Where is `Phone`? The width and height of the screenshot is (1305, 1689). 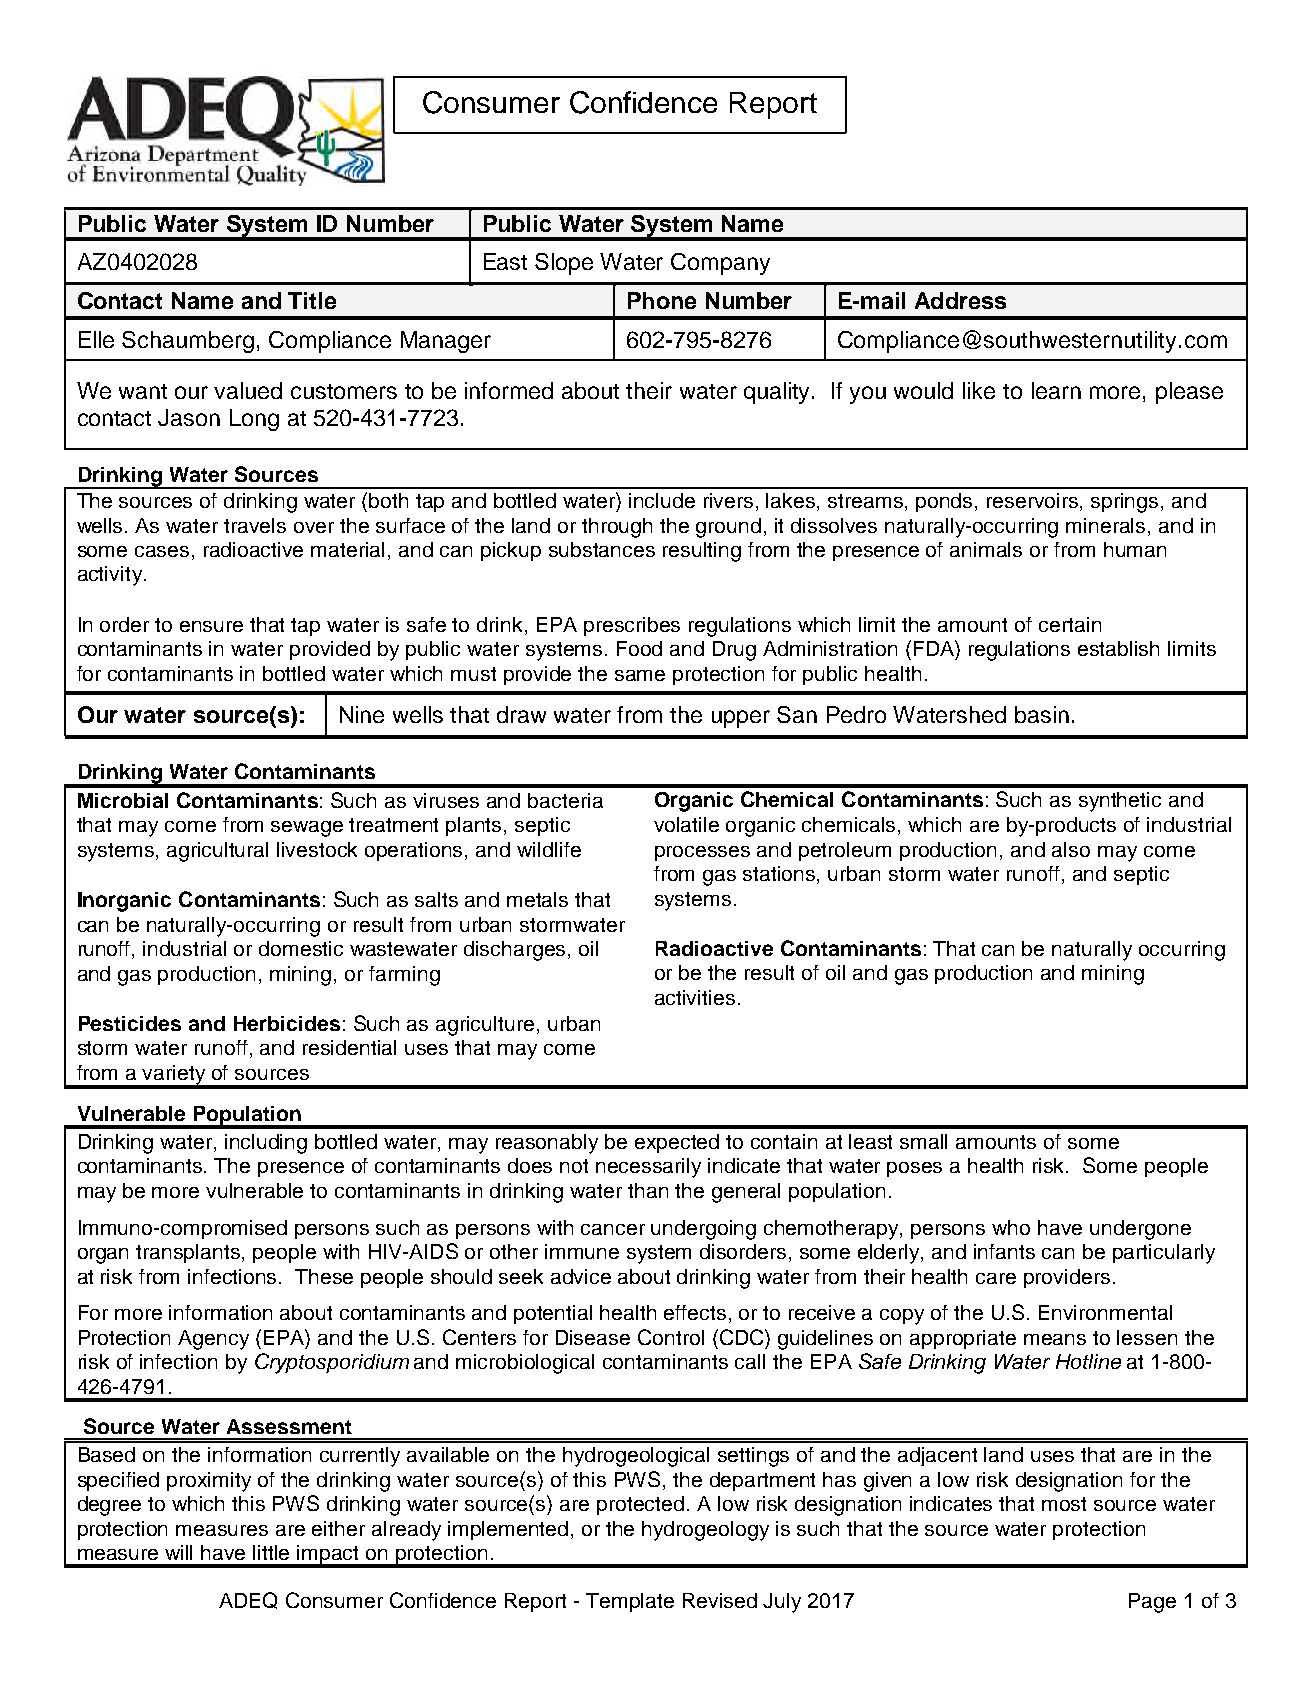 Phone is located at coordinates (662, 300).
